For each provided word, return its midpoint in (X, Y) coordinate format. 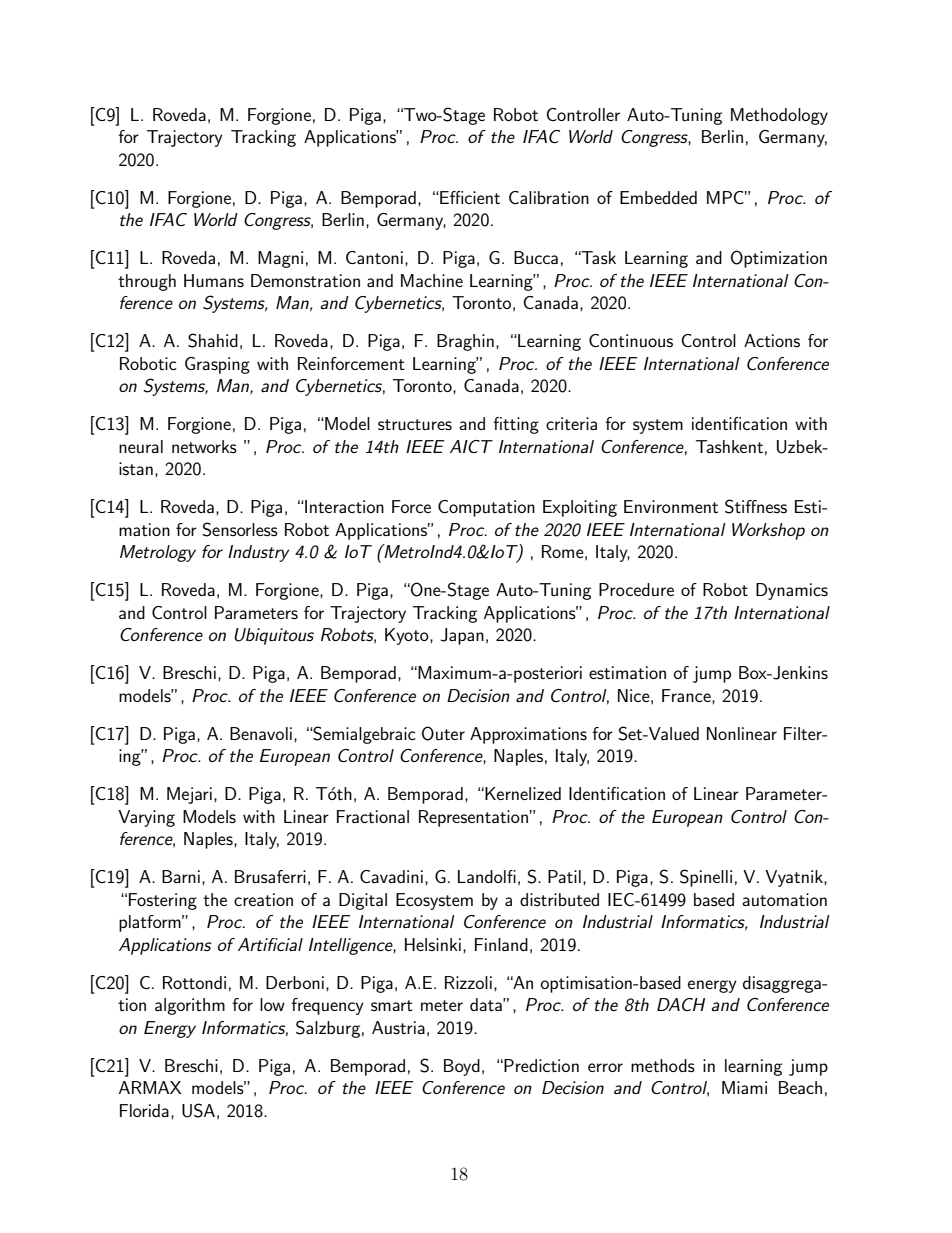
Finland (501, 944)
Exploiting (580, 508)
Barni (181, 876)
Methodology (779, 116)
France (687, 696)
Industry (258, 553)
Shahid (213, 340)
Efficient (469, 197)
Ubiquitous (274, 636)
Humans (214, 280)
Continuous (631, 340)
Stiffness (756, 506)
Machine (432, 280)
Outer (443, 733)
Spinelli (706, 878)
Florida (144, 1110)
